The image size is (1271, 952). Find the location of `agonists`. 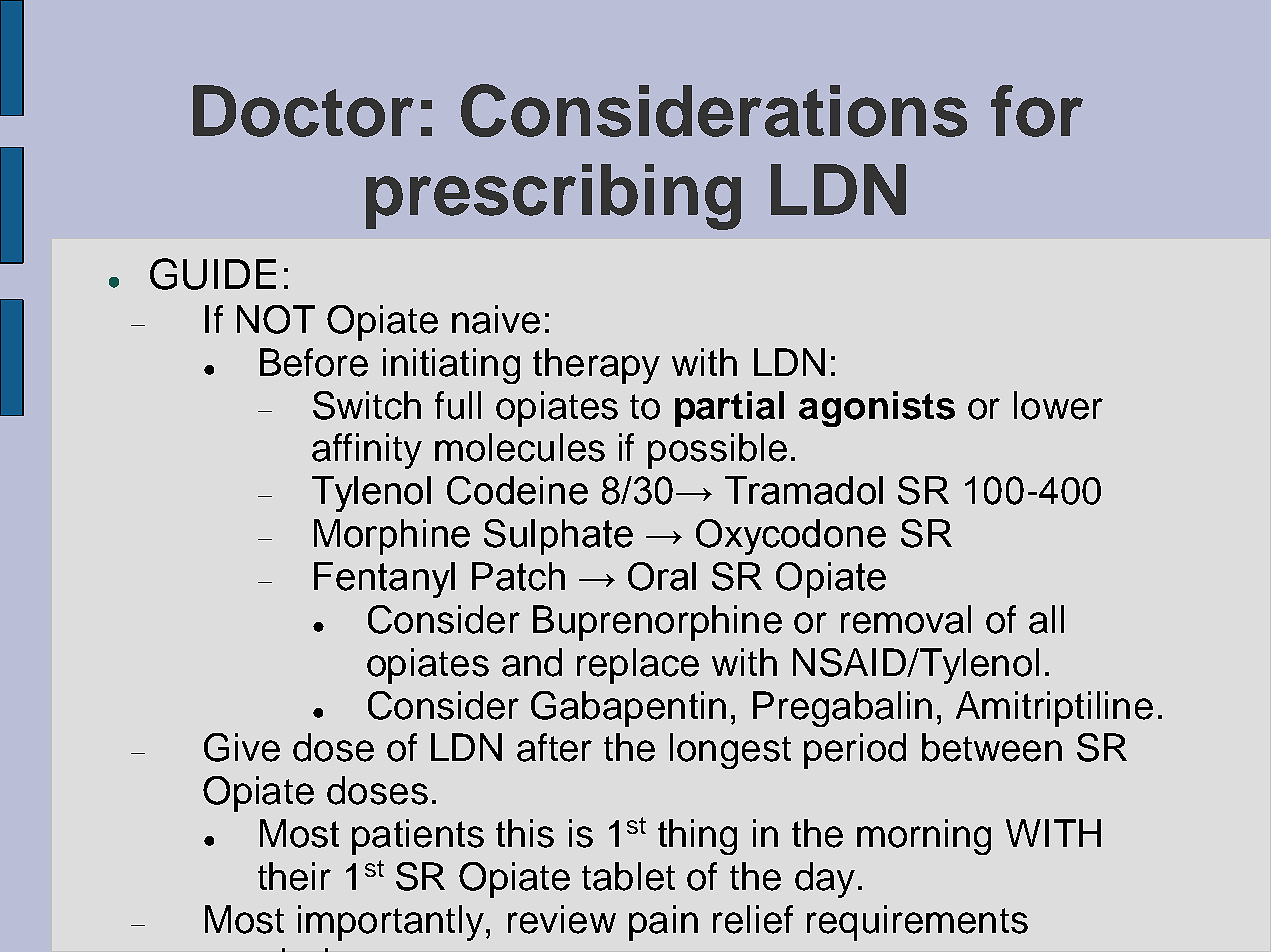

agonists is located at coordinates (877, 409).
